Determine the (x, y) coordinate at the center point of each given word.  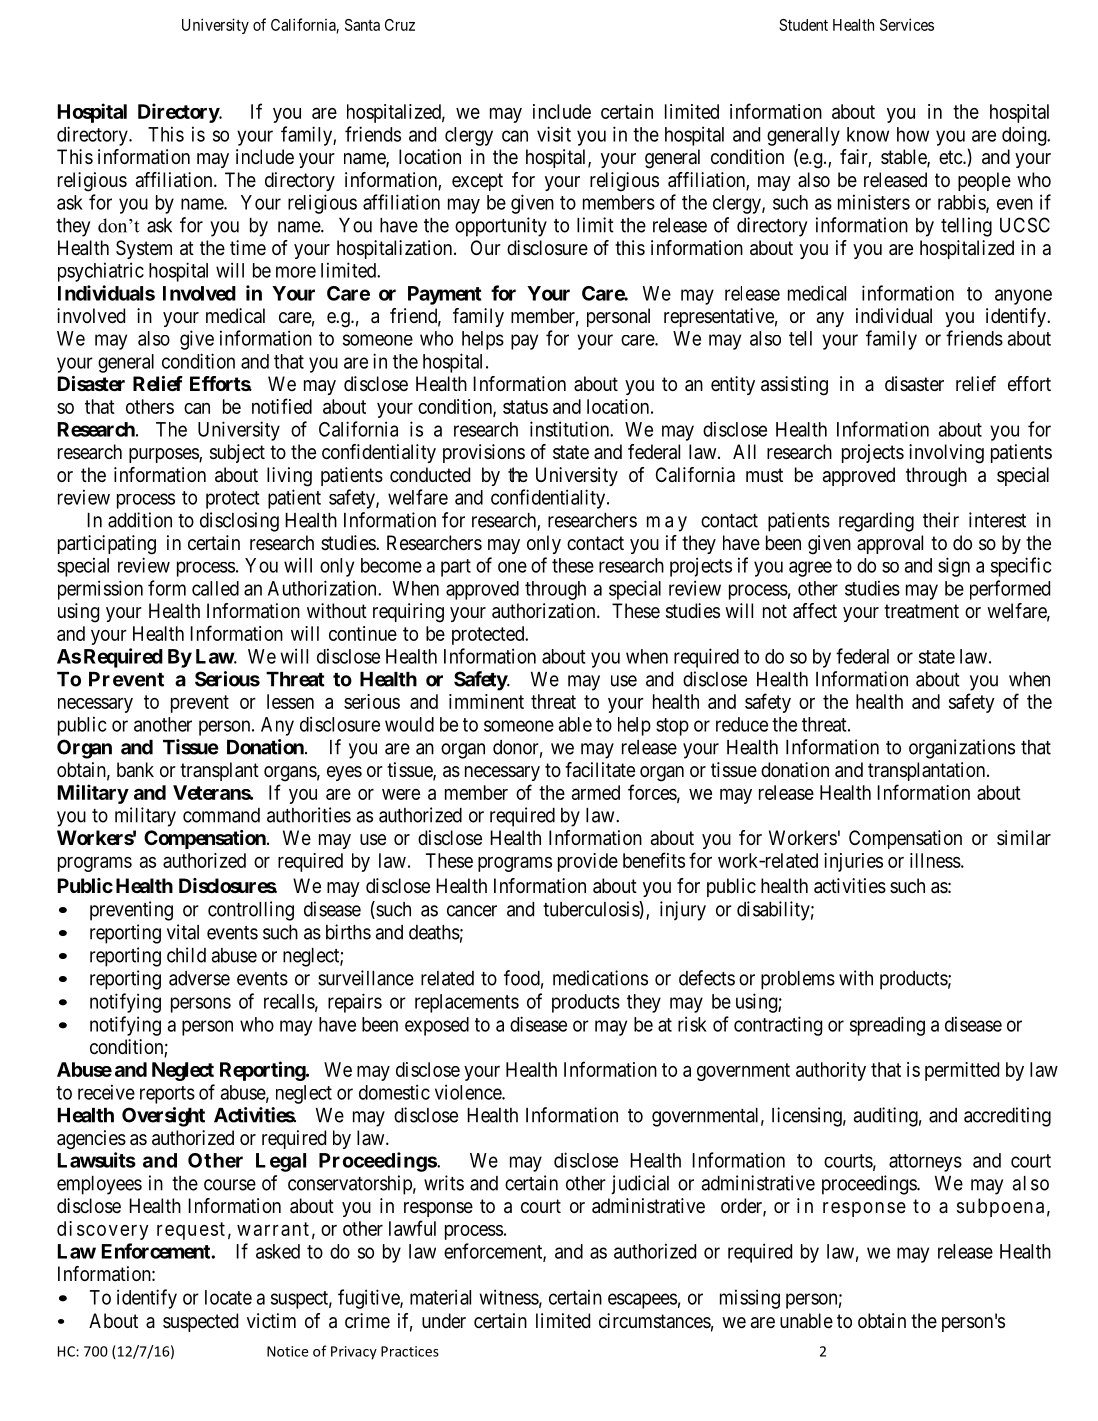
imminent (486, 701)
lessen (290, 701)
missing (750, 1299)
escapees (642, 1301)
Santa (362, 25)
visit (554, 134)
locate (228, 1297)
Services (907, 24)
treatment (921, 611)
